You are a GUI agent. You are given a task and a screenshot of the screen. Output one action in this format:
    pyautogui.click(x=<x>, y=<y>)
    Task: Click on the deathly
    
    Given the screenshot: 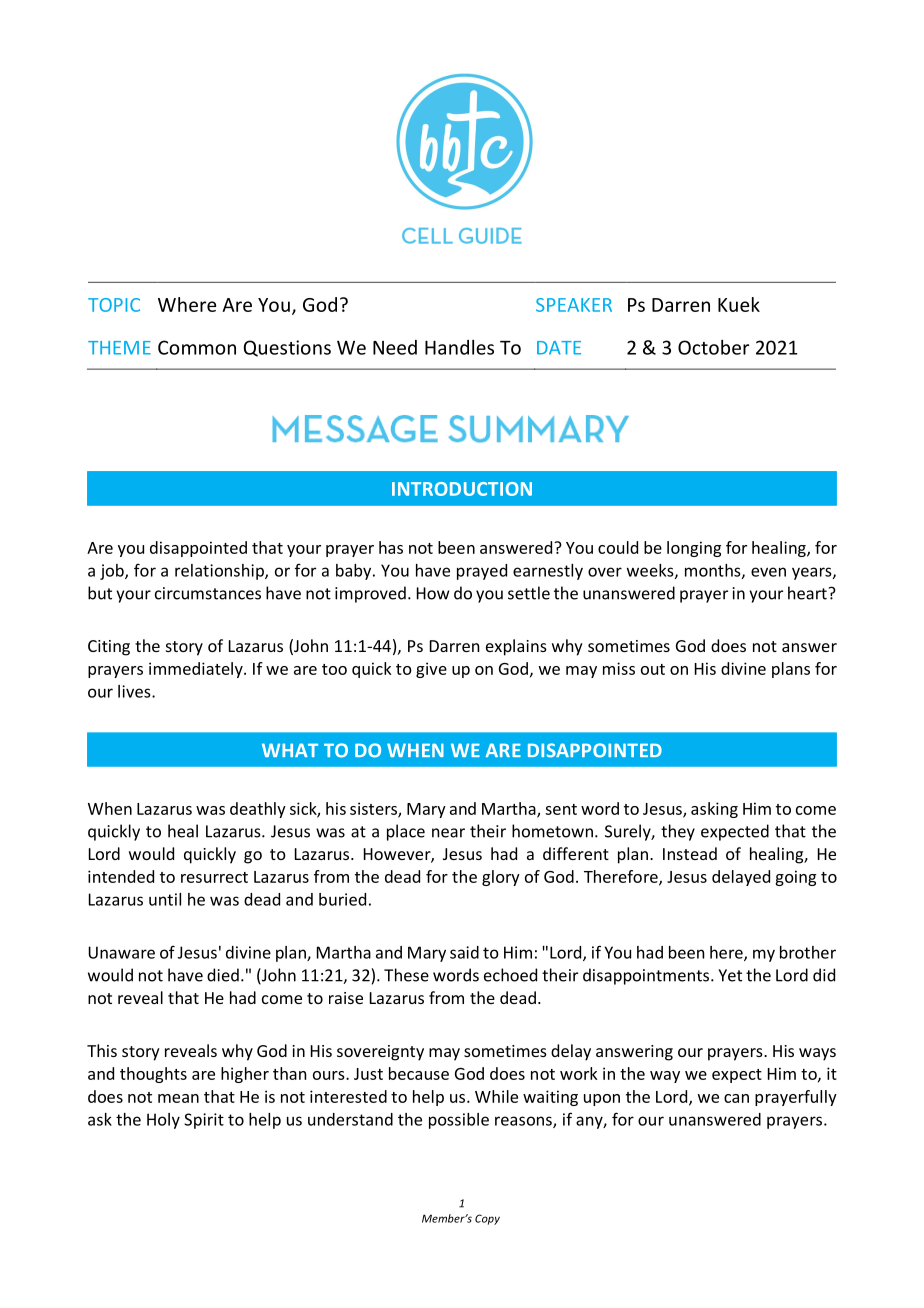 What is the action you would take?
    pyautogui.click(x=258, y=810)
